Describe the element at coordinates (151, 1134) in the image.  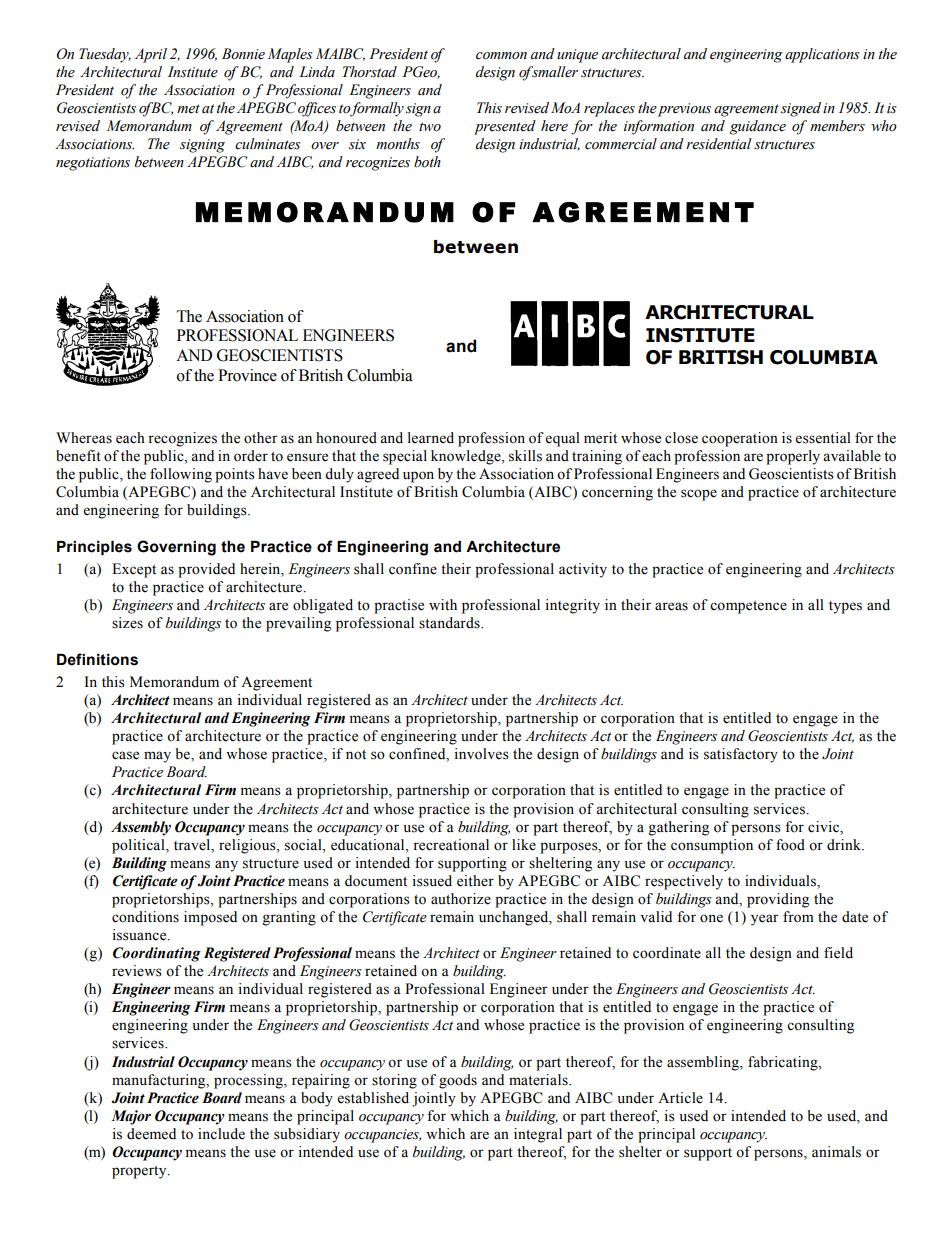
I see `deemed` at that location.
